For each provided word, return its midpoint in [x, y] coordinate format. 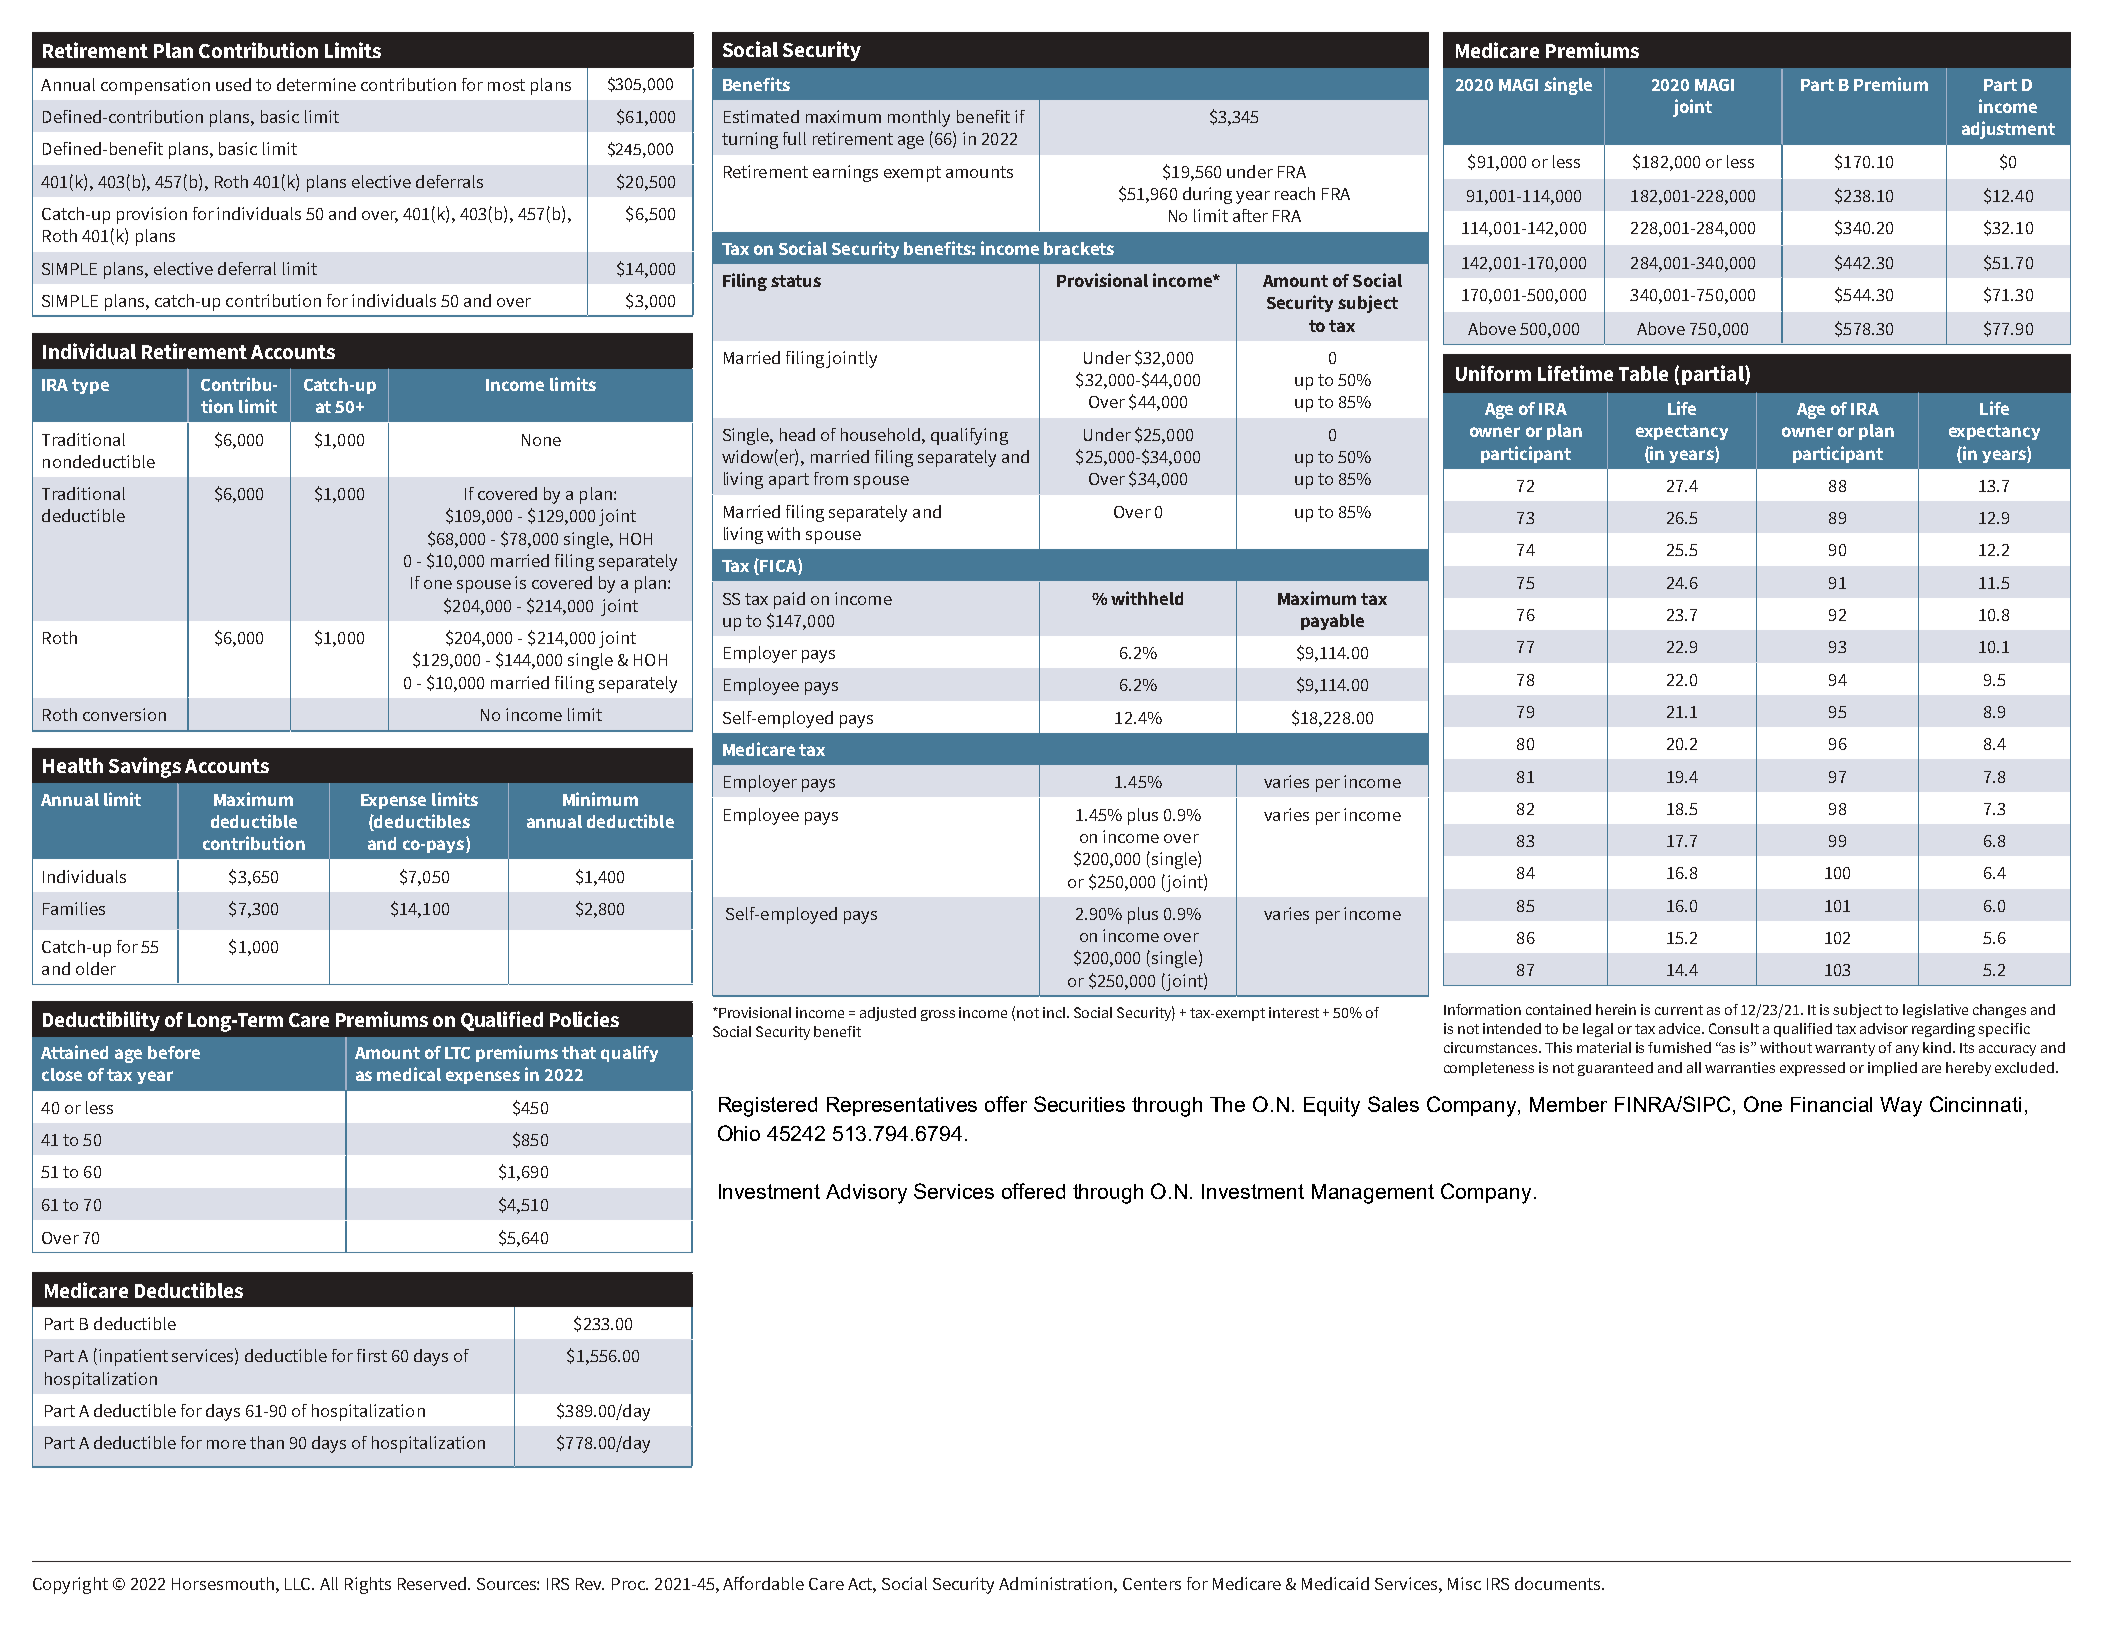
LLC [299, 1584]
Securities [1079, 1104]
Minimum [600, 799]
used [233, 84]
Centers [1152, 1584]
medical [409, 1074]
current [1679, 1010]
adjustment [2008, 130]
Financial [1831, 1104]
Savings [145, 767]
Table [1643, 373]
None [541, 440]
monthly [919, 118]
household [882, 434]
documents [1559, 1583]
